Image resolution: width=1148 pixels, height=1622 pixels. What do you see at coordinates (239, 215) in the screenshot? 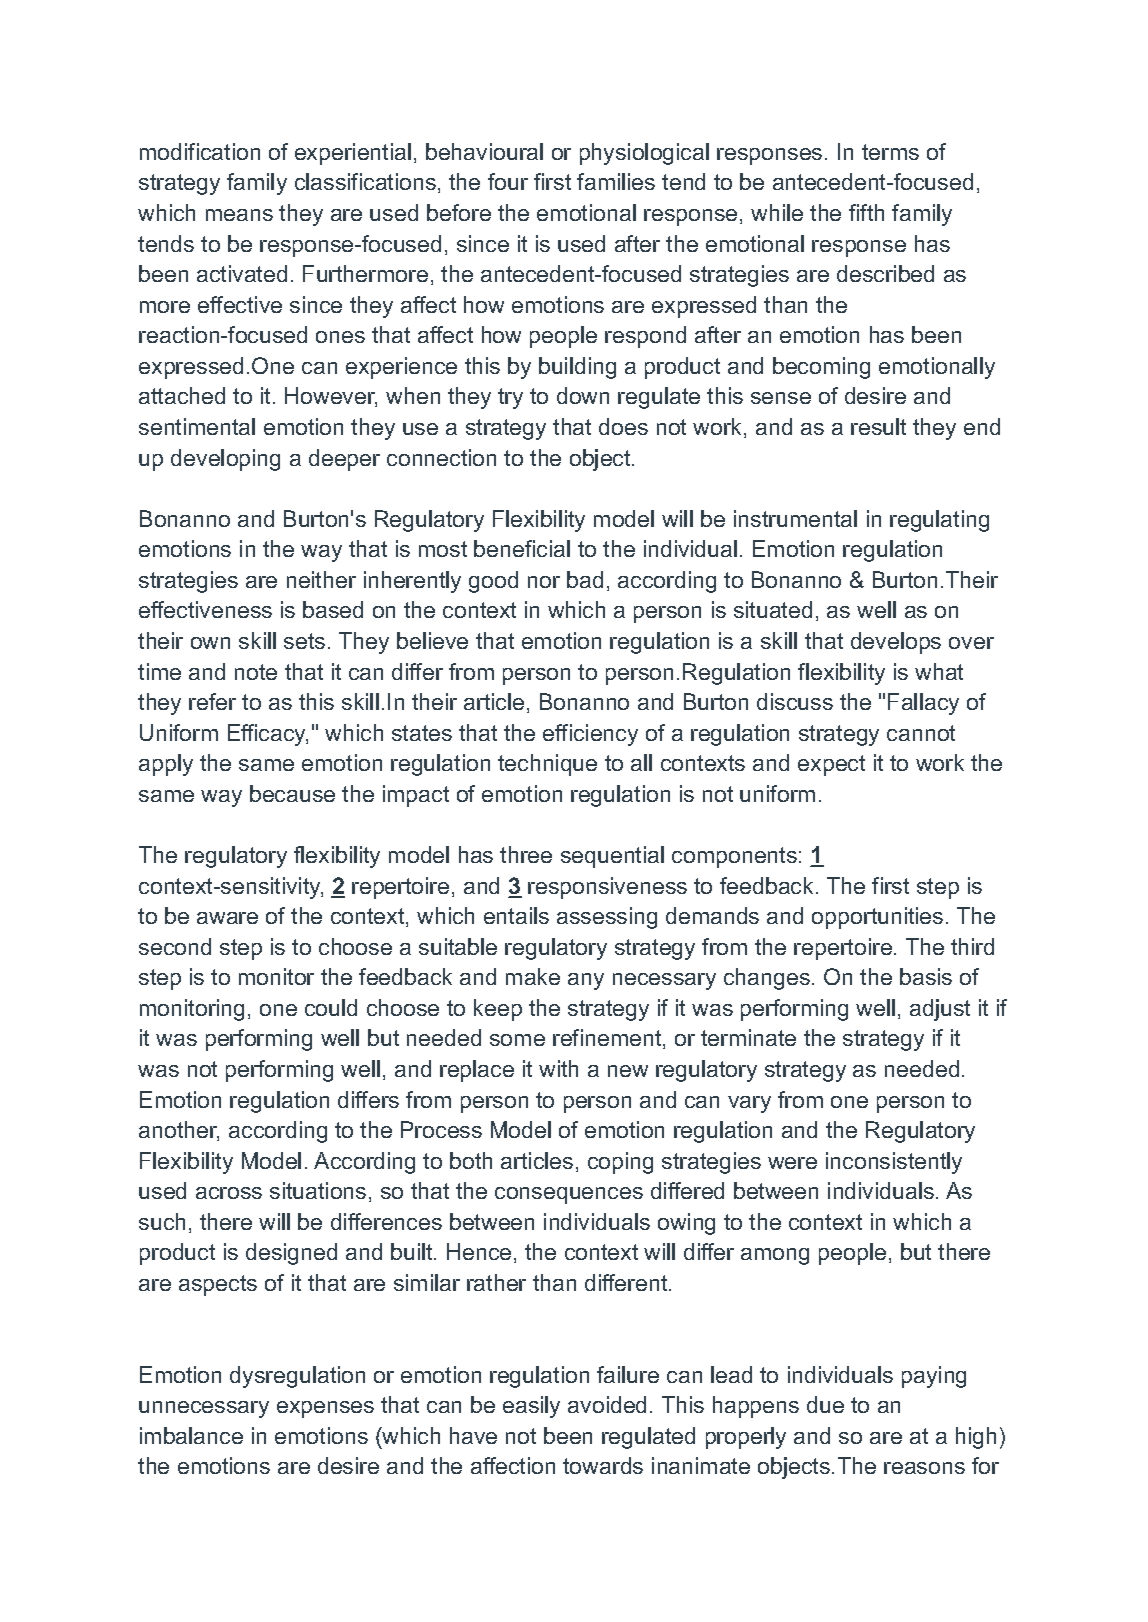
I see `means` at bounding box center [239, 215].
